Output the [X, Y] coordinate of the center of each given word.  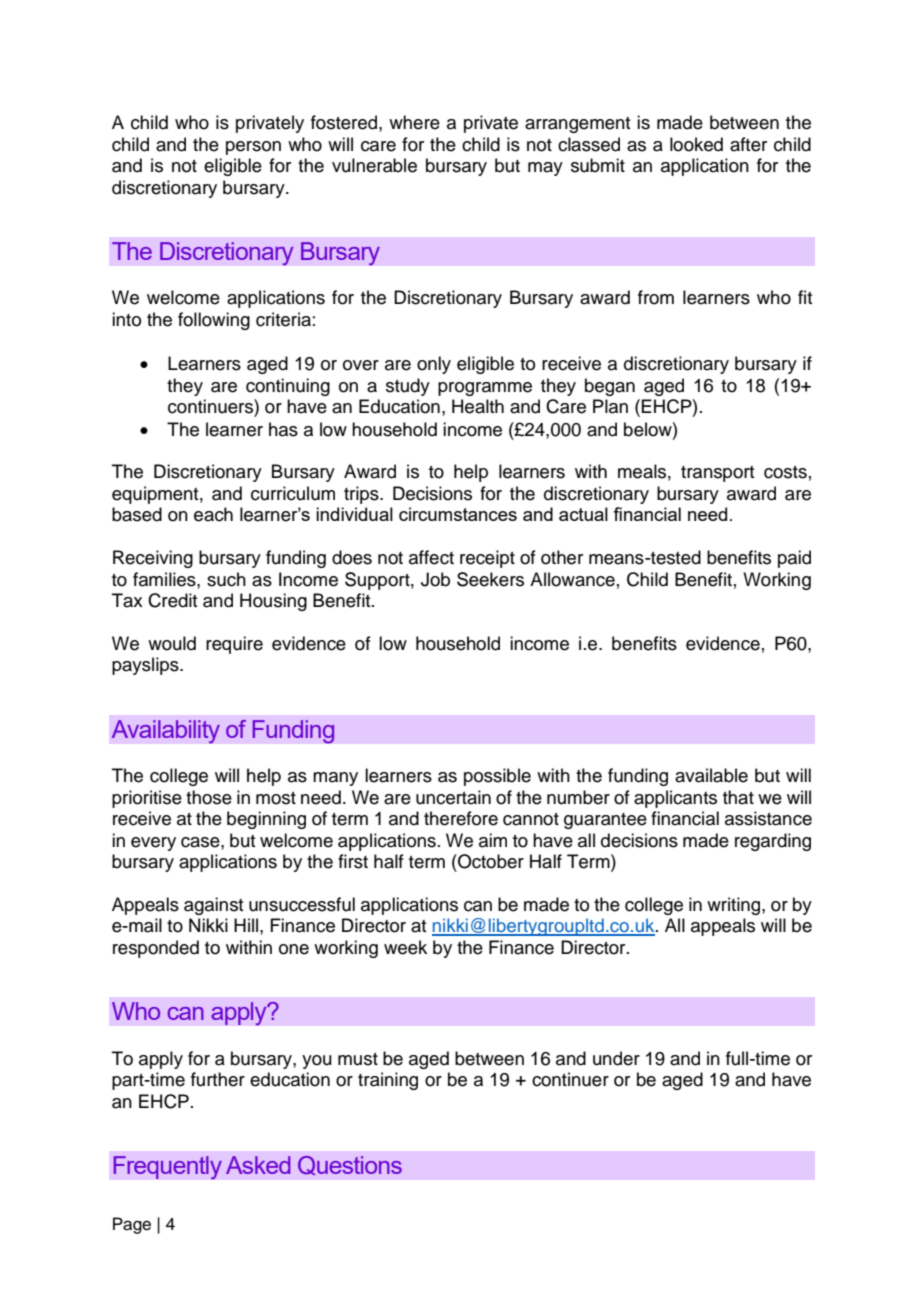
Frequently [167, 1168]
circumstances [458, 514]
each [213, 514]
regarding [773, 842]
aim [493, 840]
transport [717, 474]
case [201, 842]
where [414, 122]
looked [696, 144]
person [253, 148]
